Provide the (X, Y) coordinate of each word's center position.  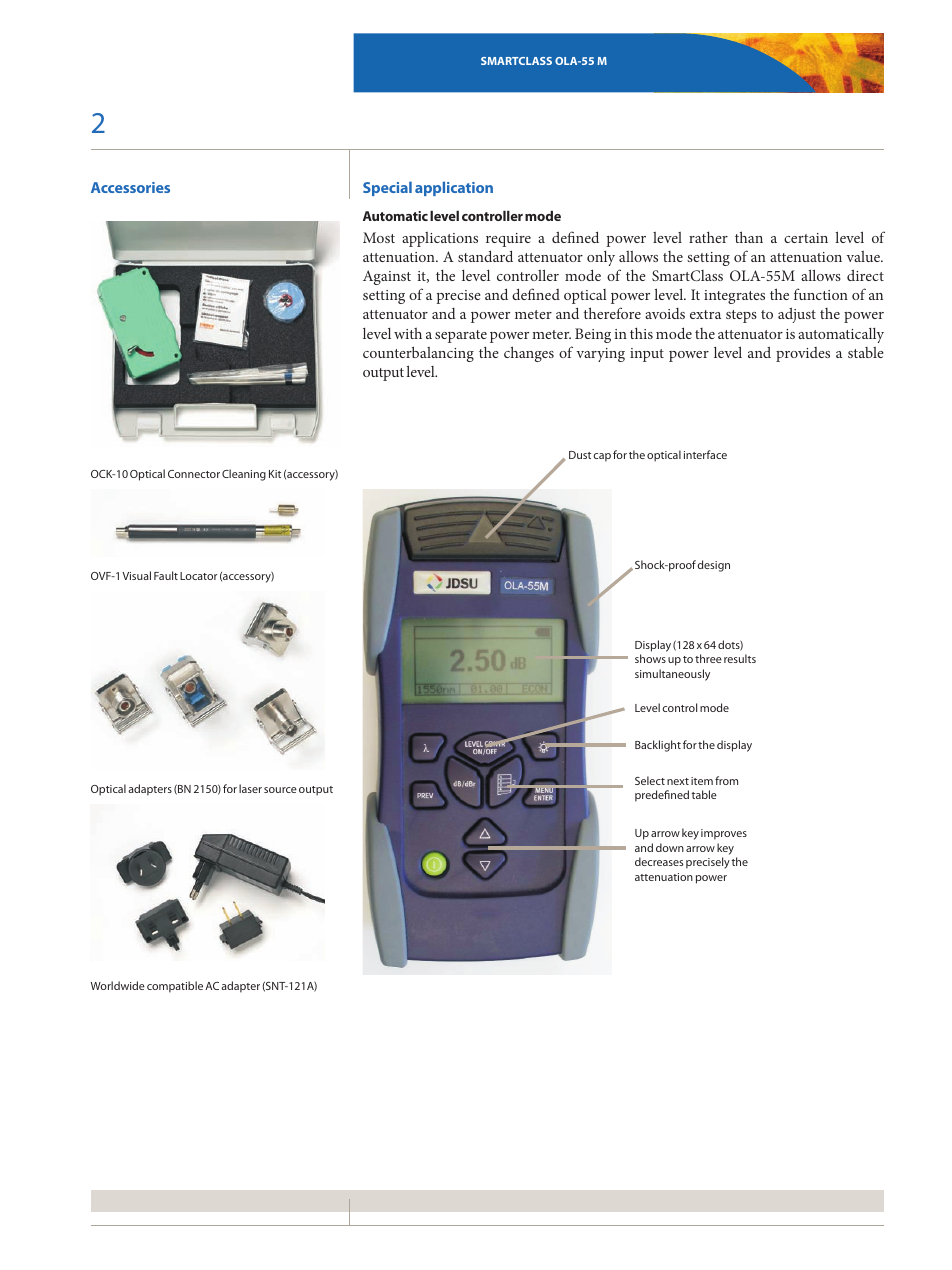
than (749, 237)
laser (250, 788)
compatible (175, 987)
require (508, 240)
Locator (199, 576)
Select (650, 780)
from (726, 780)
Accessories (130, 187)
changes (529, 354)
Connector (194, 474)
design (713, 566)
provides (803, 354)
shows (650, 658)
